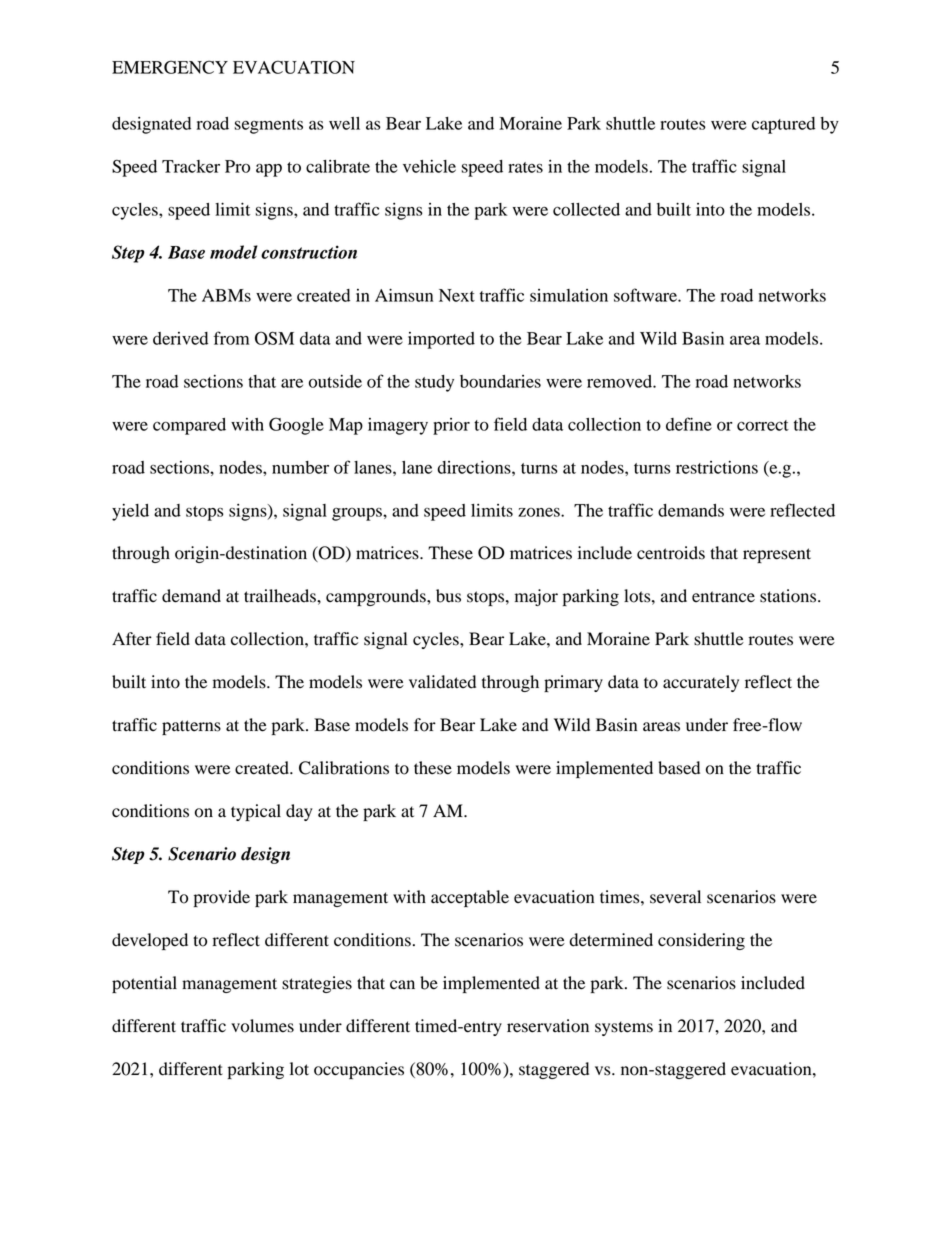  I want to click on volumes, so click(262, 1026).
